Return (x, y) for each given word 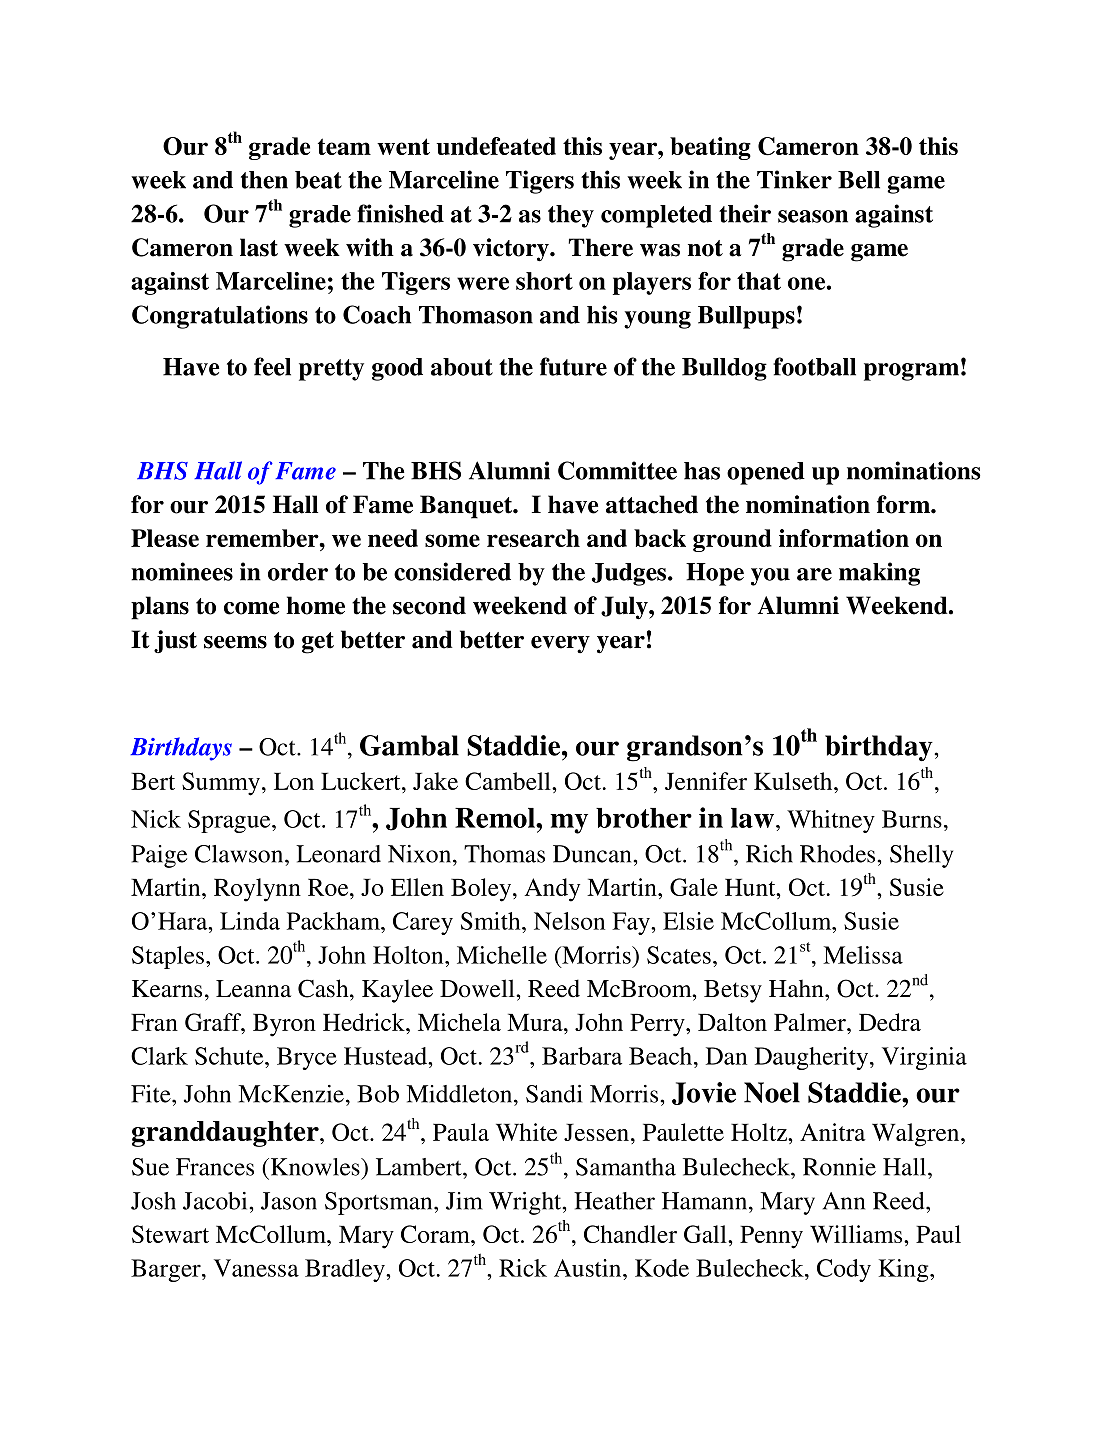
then (264, 180)
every (560, 645)
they (571, 216)
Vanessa (256, 1268)
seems (235, 642)
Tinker (794, 179)
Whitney (831, 821)
